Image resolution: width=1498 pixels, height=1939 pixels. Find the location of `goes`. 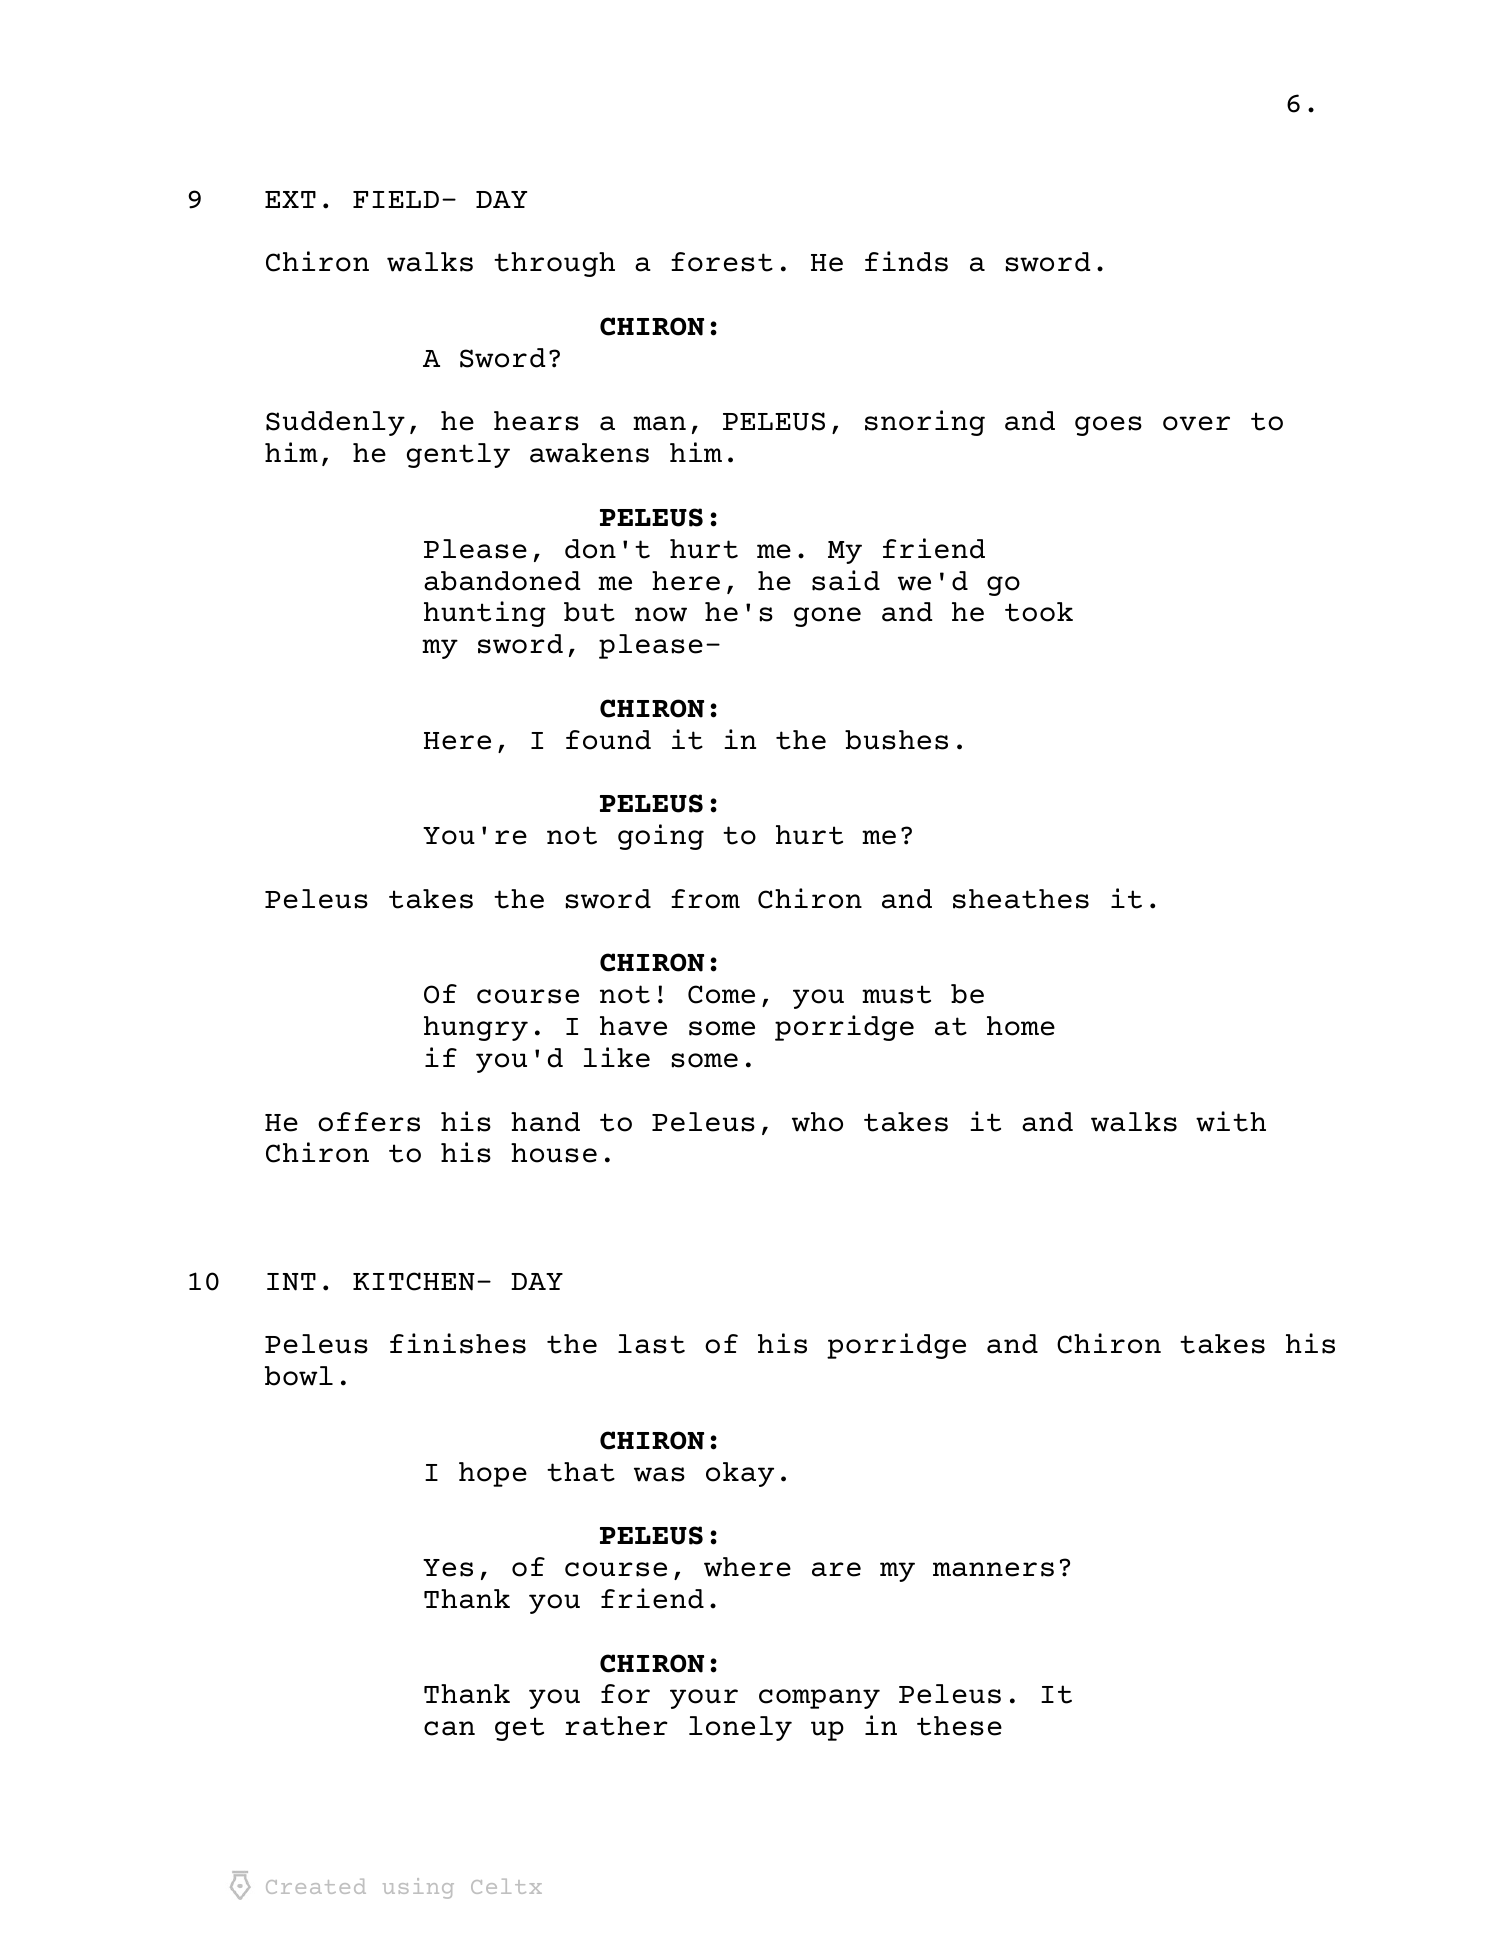

goes is located at coordinates (1108, 426).
